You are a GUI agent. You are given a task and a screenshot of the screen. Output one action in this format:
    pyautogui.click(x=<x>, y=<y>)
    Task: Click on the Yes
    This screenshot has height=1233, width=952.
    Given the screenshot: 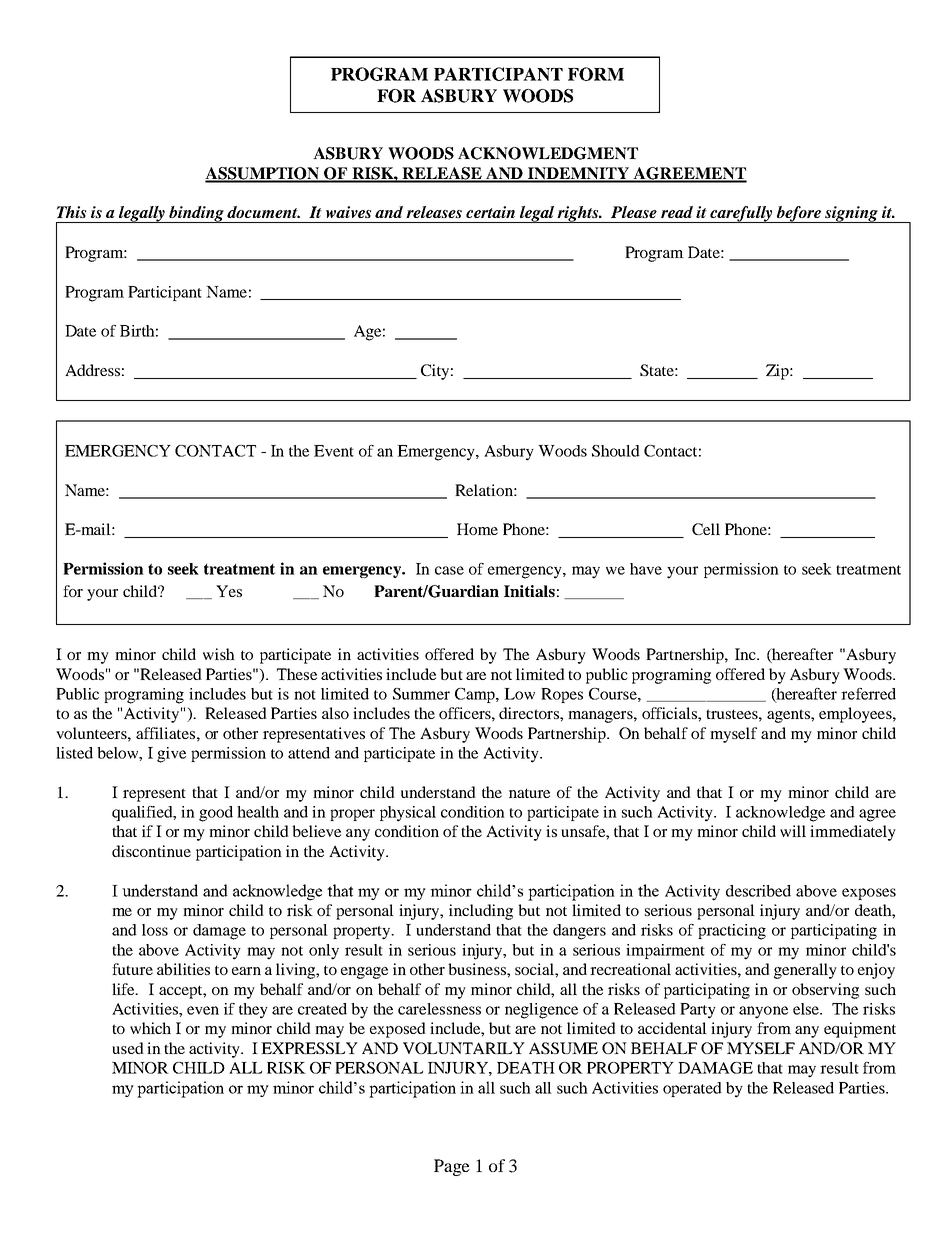 What is the action you would take?
    pyautogui.click(x=229, y=591)
